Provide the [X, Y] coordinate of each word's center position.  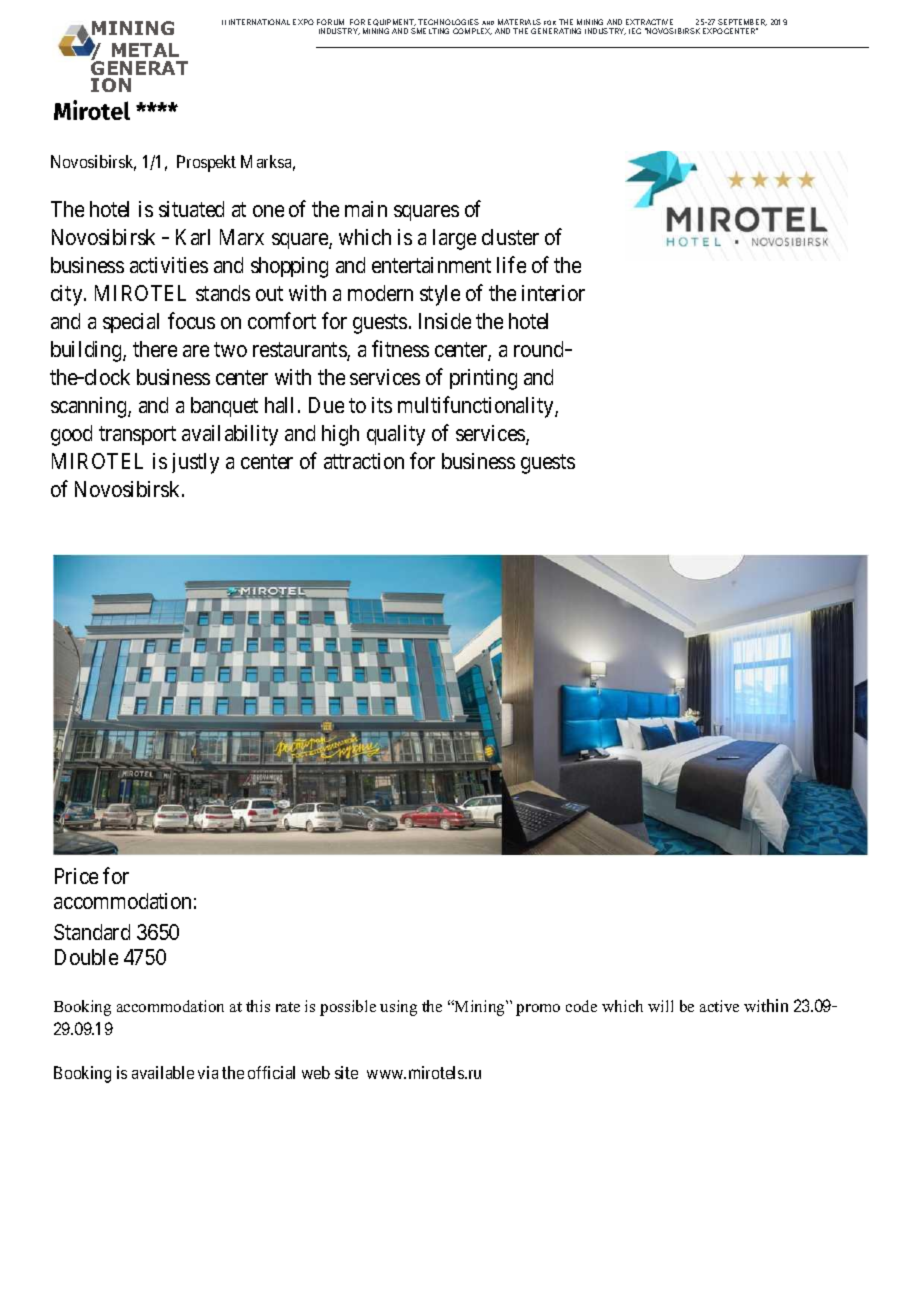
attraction [364, 461]
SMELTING [430, 31]
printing [483, 379]
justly [195, 463]
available [163, 1072]
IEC [635, 31]
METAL [145, 50]
